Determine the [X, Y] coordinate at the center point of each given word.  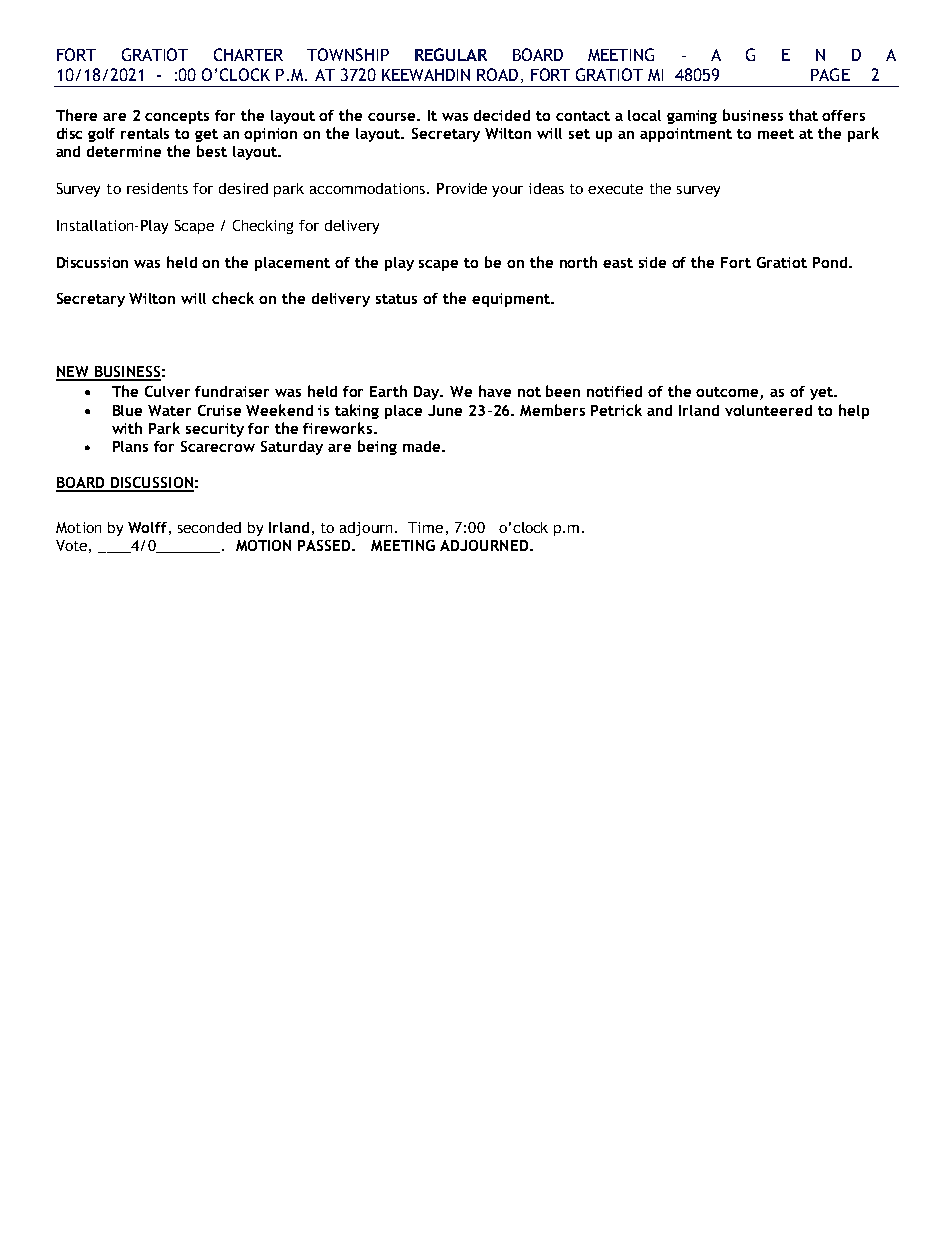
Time [425, 527]
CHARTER [248, 54]
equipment [512, 300]
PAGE [830, 74]
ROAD [497, 74]
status [396, 299]
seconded [209, 527]
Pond [831, 262]
